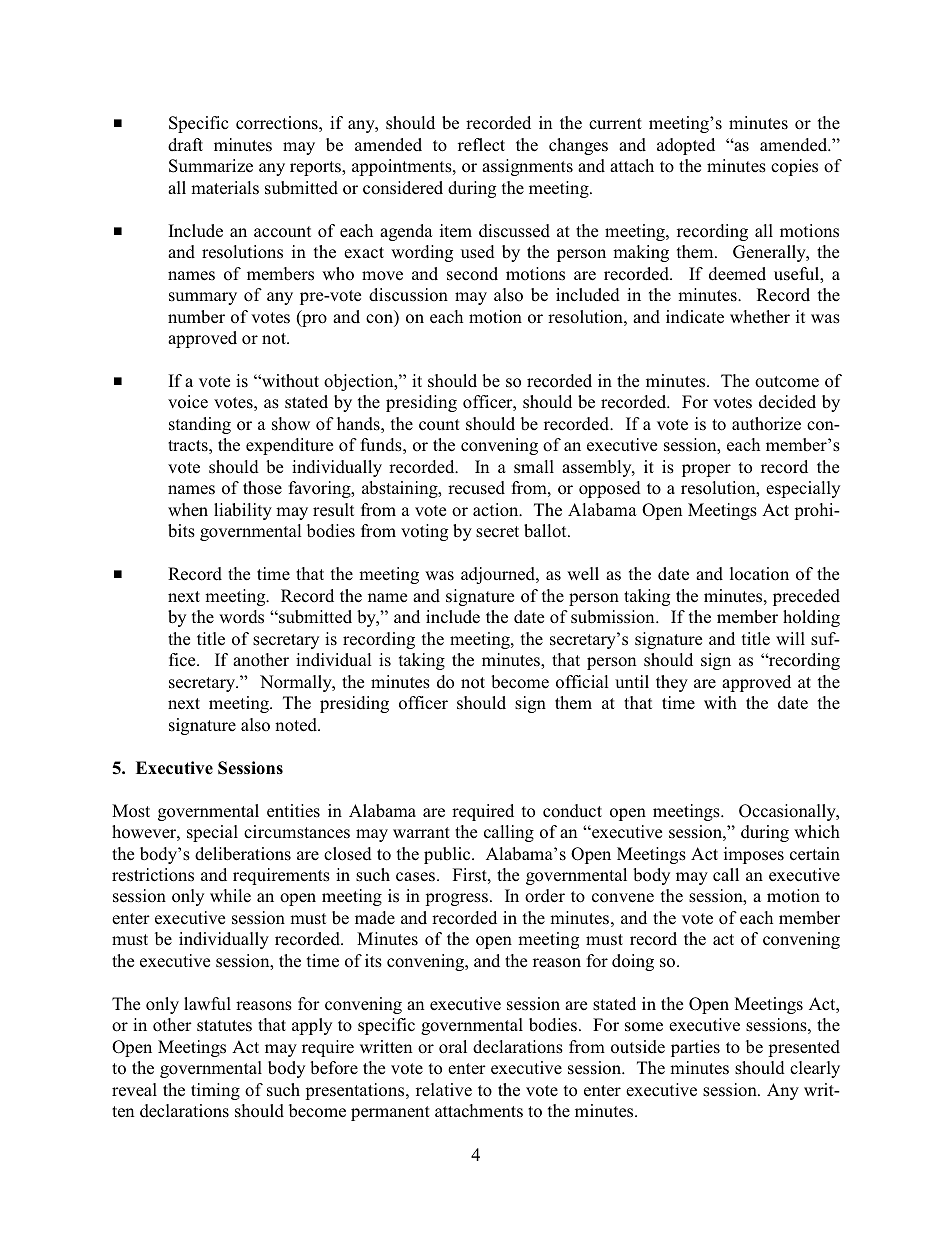  What do you see at coordinates (215, 1091) in the screenshot?
I see `timing` at bounding box center [215, 1091].
